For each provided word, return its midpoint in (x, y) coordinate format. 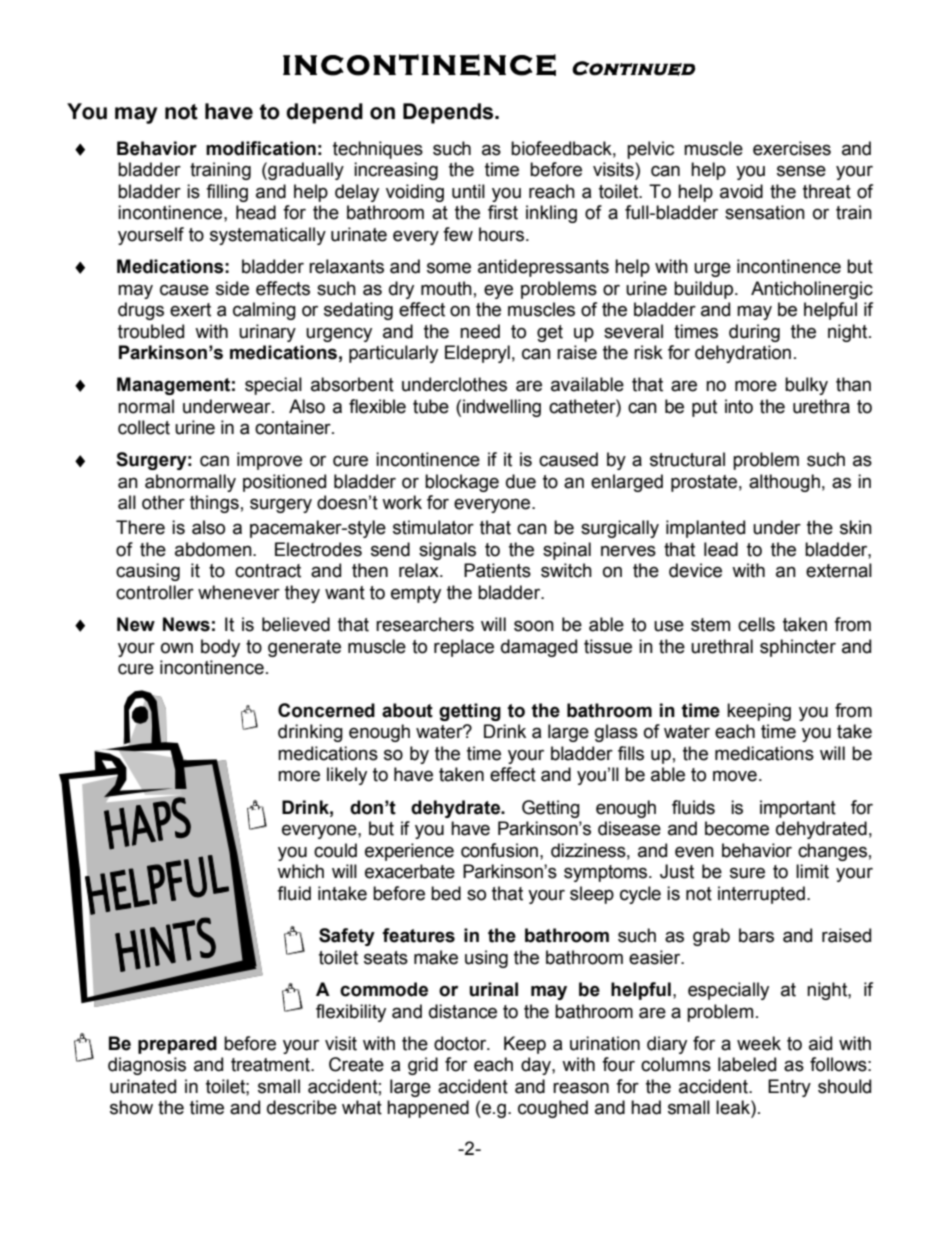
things (214, 504)
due (521, 481)
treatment (271, 1065)
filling (227, 193)
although (784, 483)
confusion (499, 850)
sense (801, 171)
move (735, 776)
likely (347, 776)
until (468, 191)
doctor (461, 1043)
